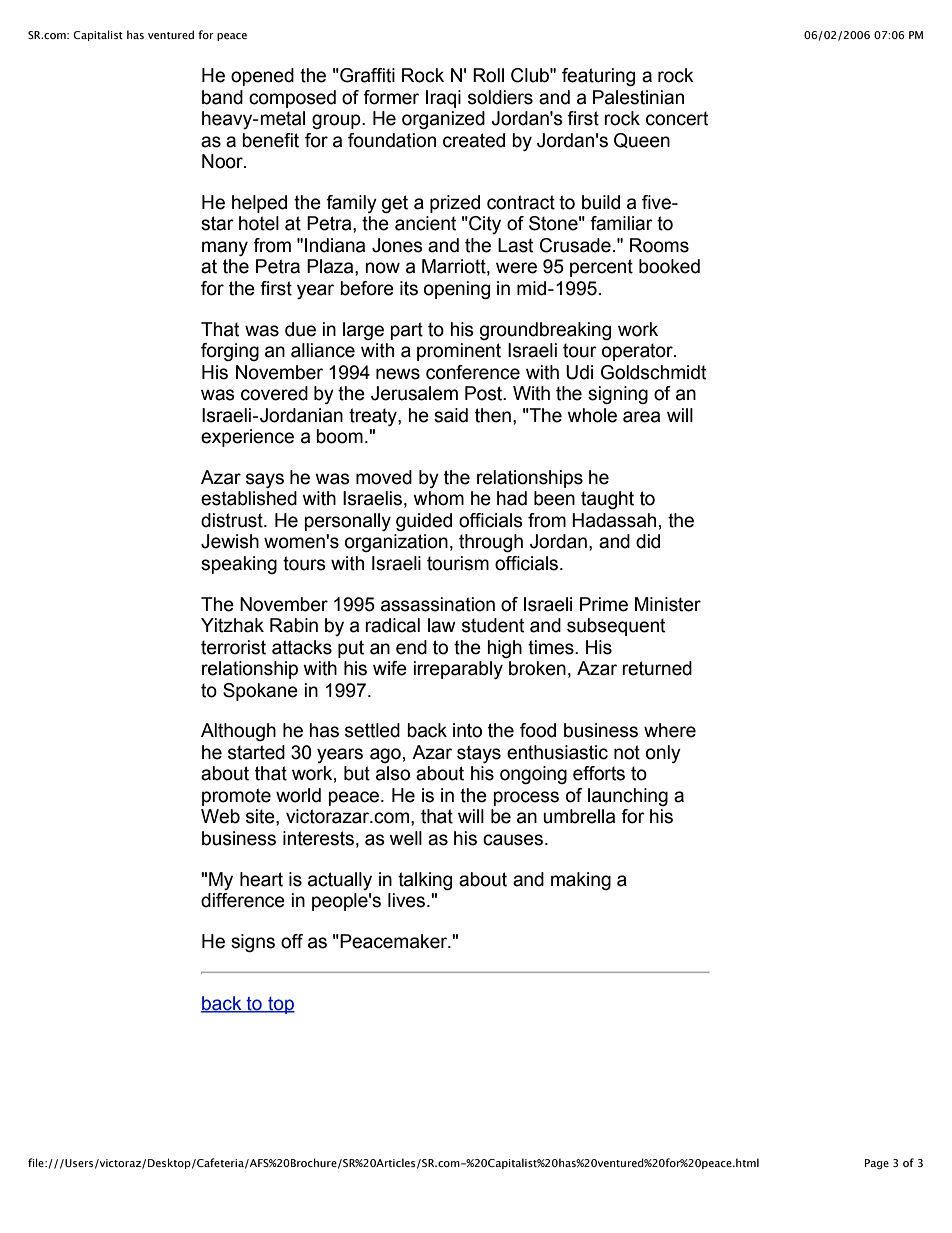 This image has width=952, height=1233. I want to click on only, so click(663, 754).
